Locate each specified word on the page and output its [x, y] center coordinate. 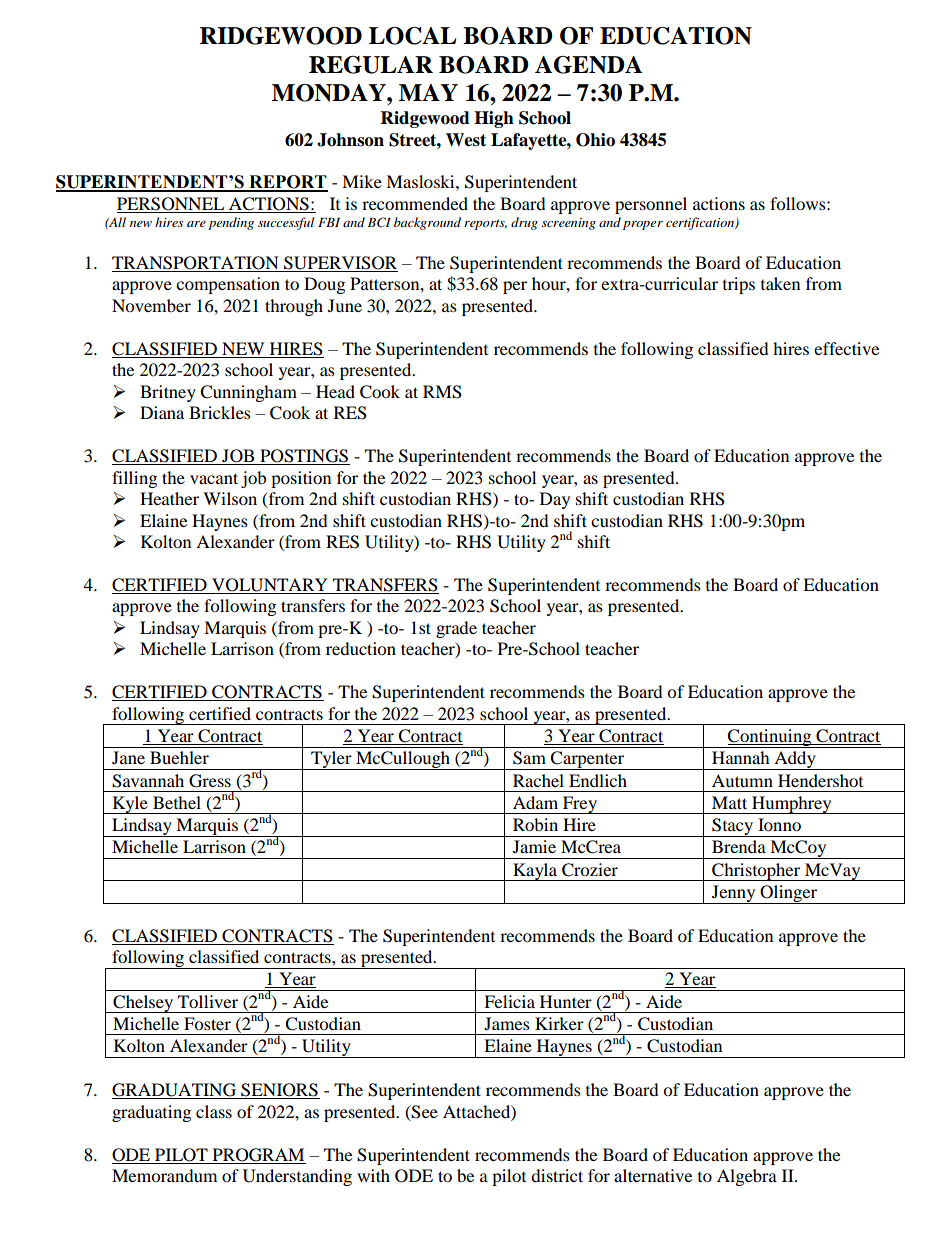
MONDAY [330, 93]
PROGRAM [258, 1155]
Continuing [770, 738]
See [424, 1112]
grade [456, 629]
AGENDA [588, 65]
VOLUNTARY [270, 586]
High [494, 119]
